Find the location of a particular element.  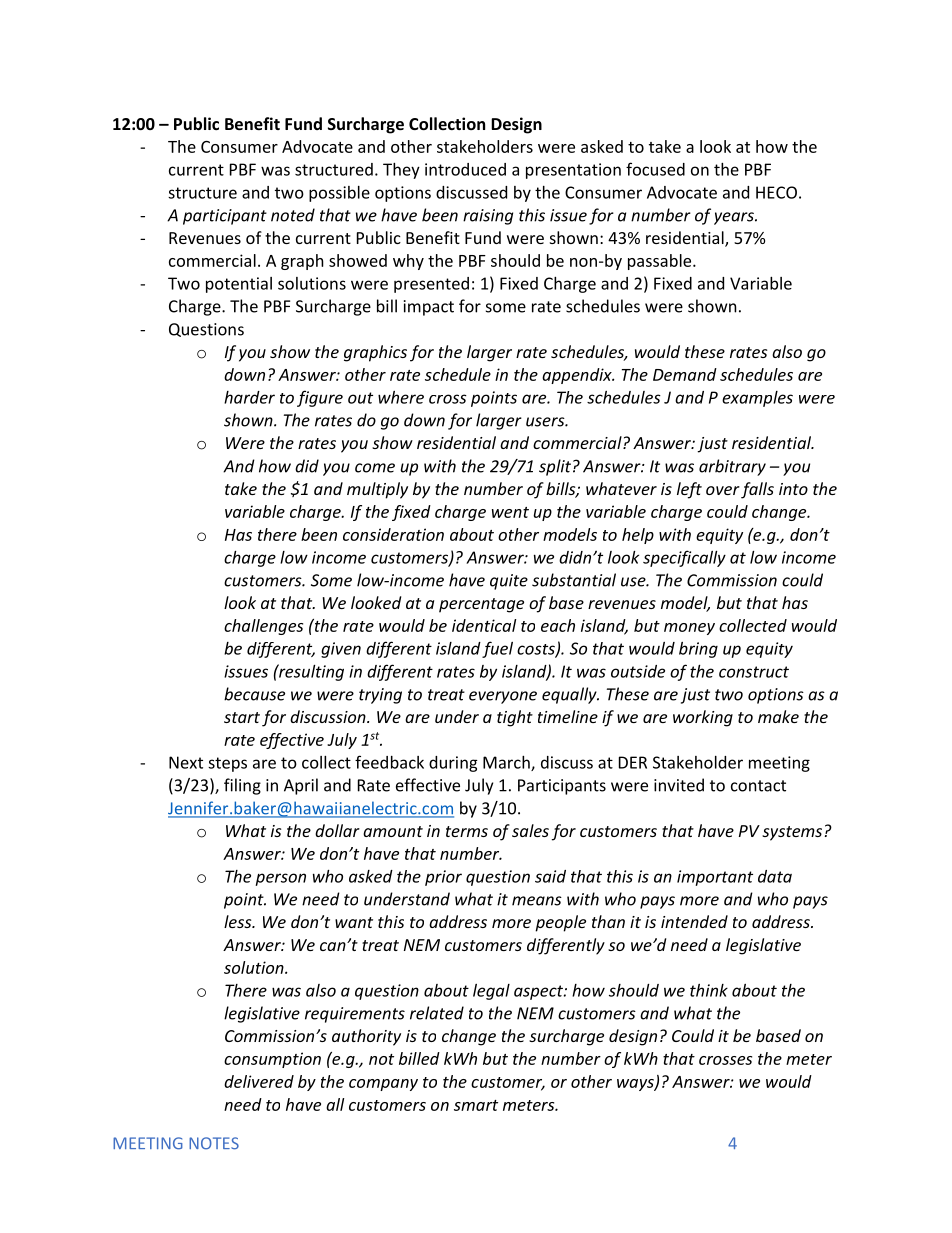

working is located at coordinates (703, 718).
